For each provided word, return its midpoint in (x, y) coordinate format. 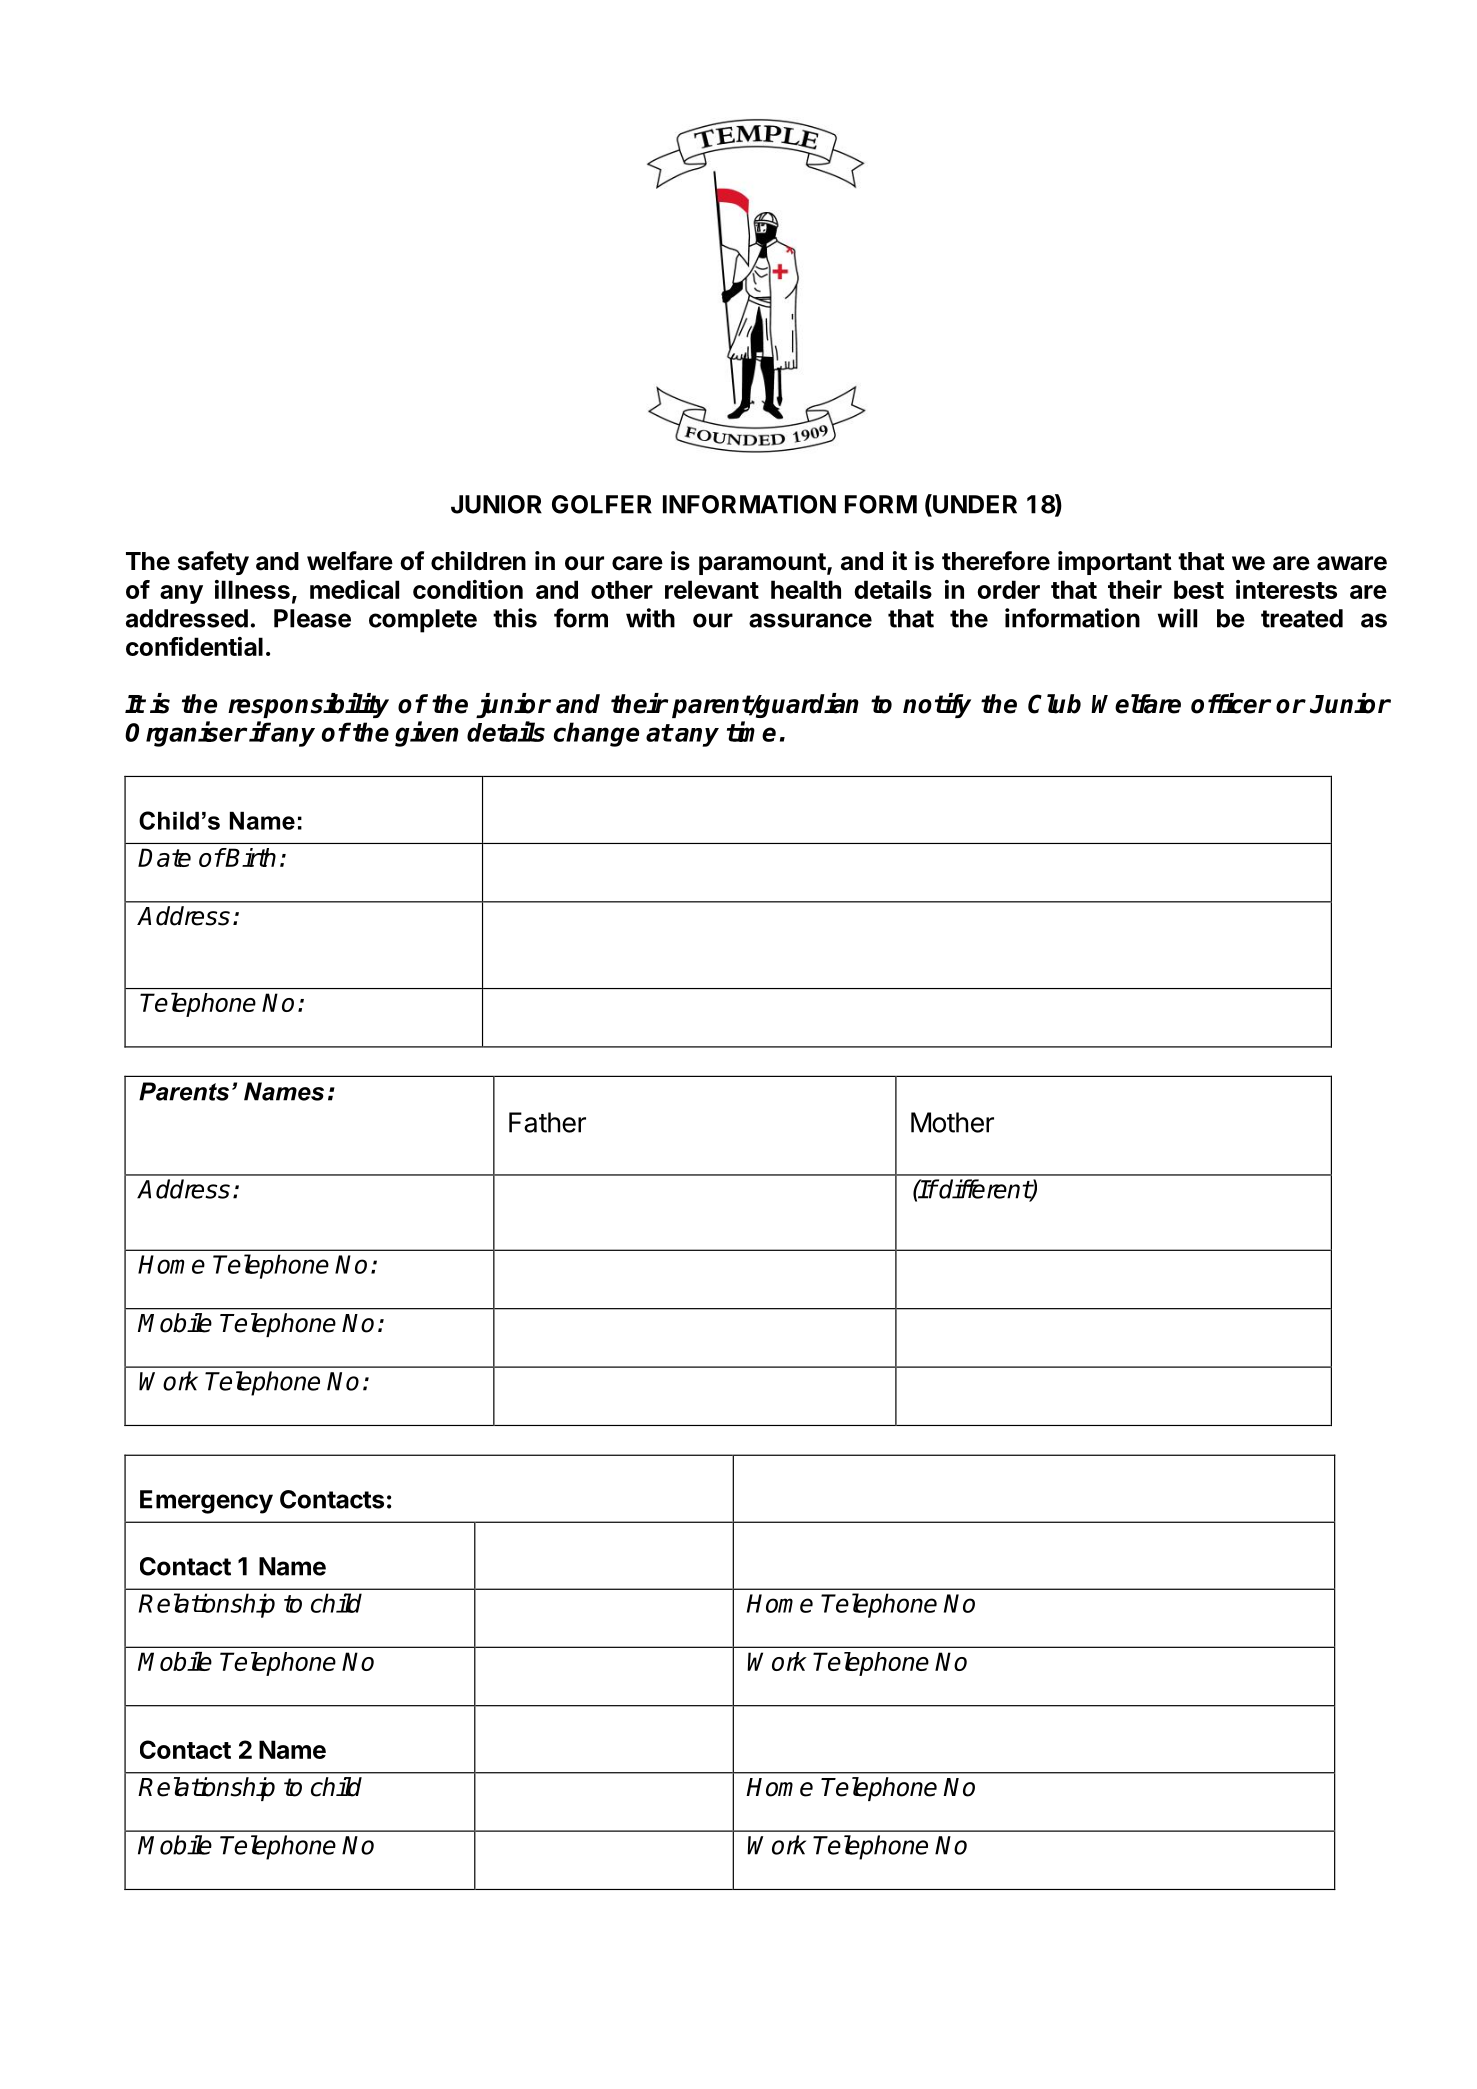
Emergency (206, 1502)
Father (547, 1122)
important (1115, 563)
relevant (712, 589)
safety (213, 563)
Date (164, 857)
